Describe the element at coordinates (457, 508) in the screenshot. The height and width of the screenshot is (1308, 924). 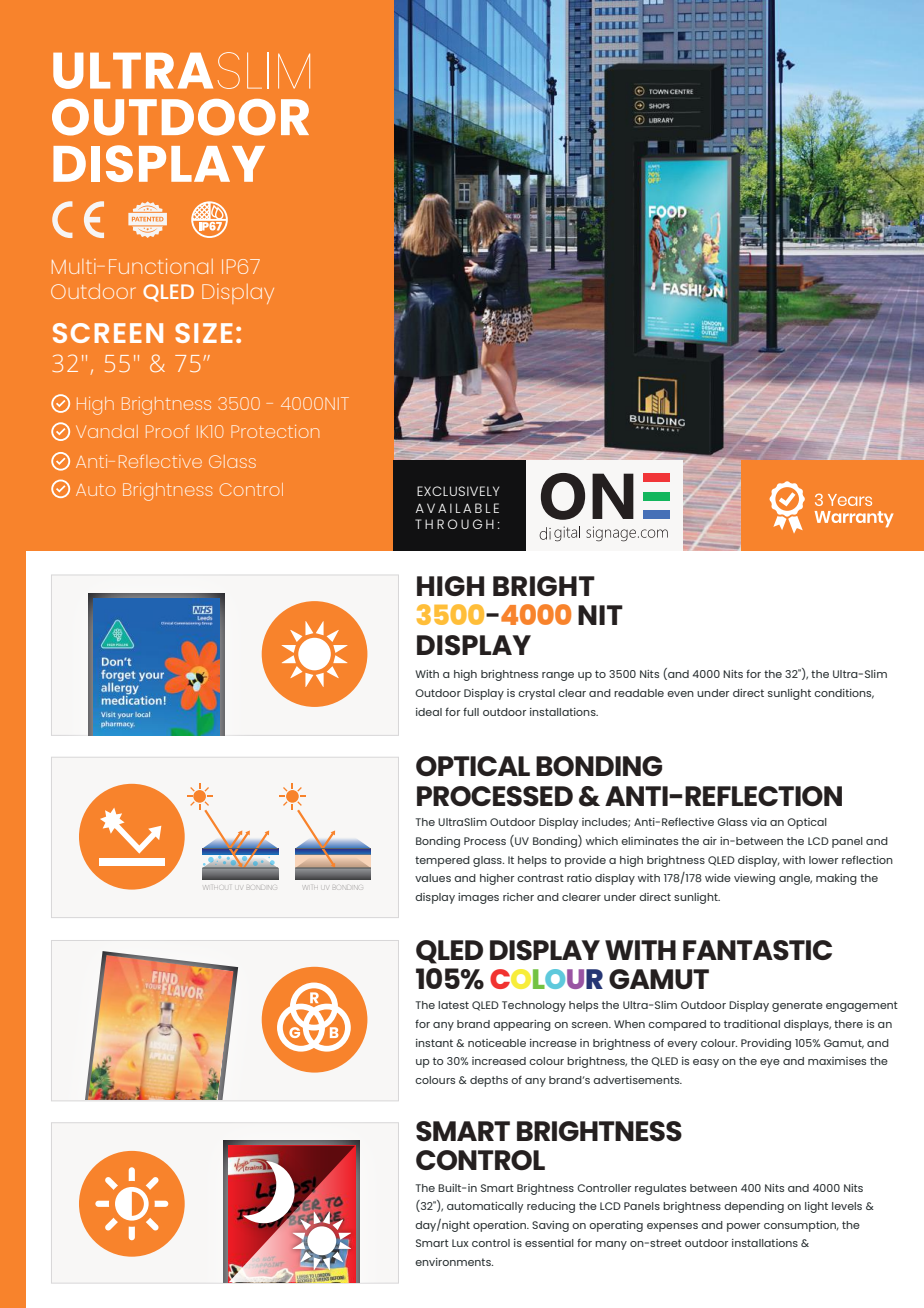
I see `AVAILABLE` at that location.
